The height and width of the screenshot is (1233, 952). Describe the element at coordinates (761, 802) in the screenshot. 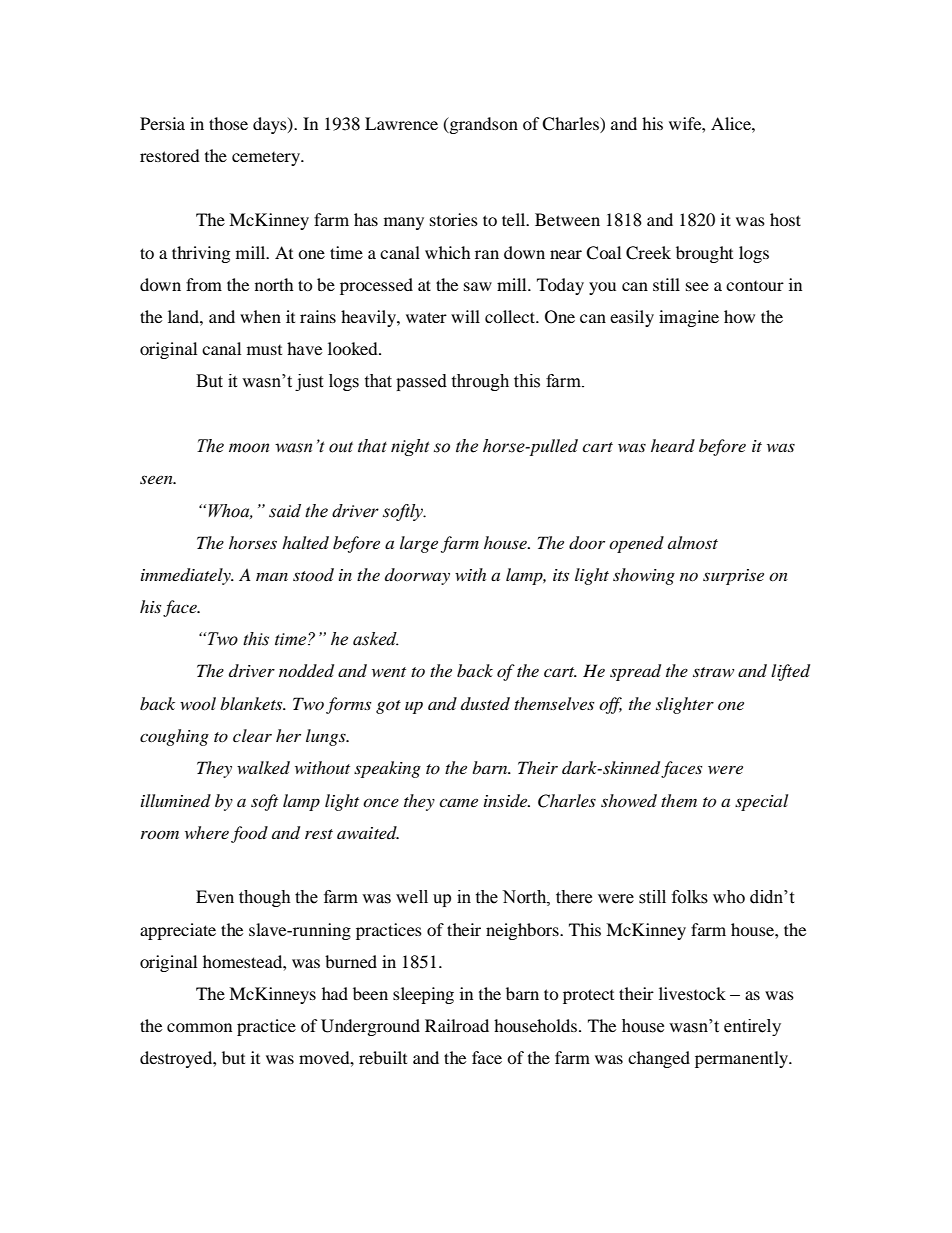

I see `special` at that location.
